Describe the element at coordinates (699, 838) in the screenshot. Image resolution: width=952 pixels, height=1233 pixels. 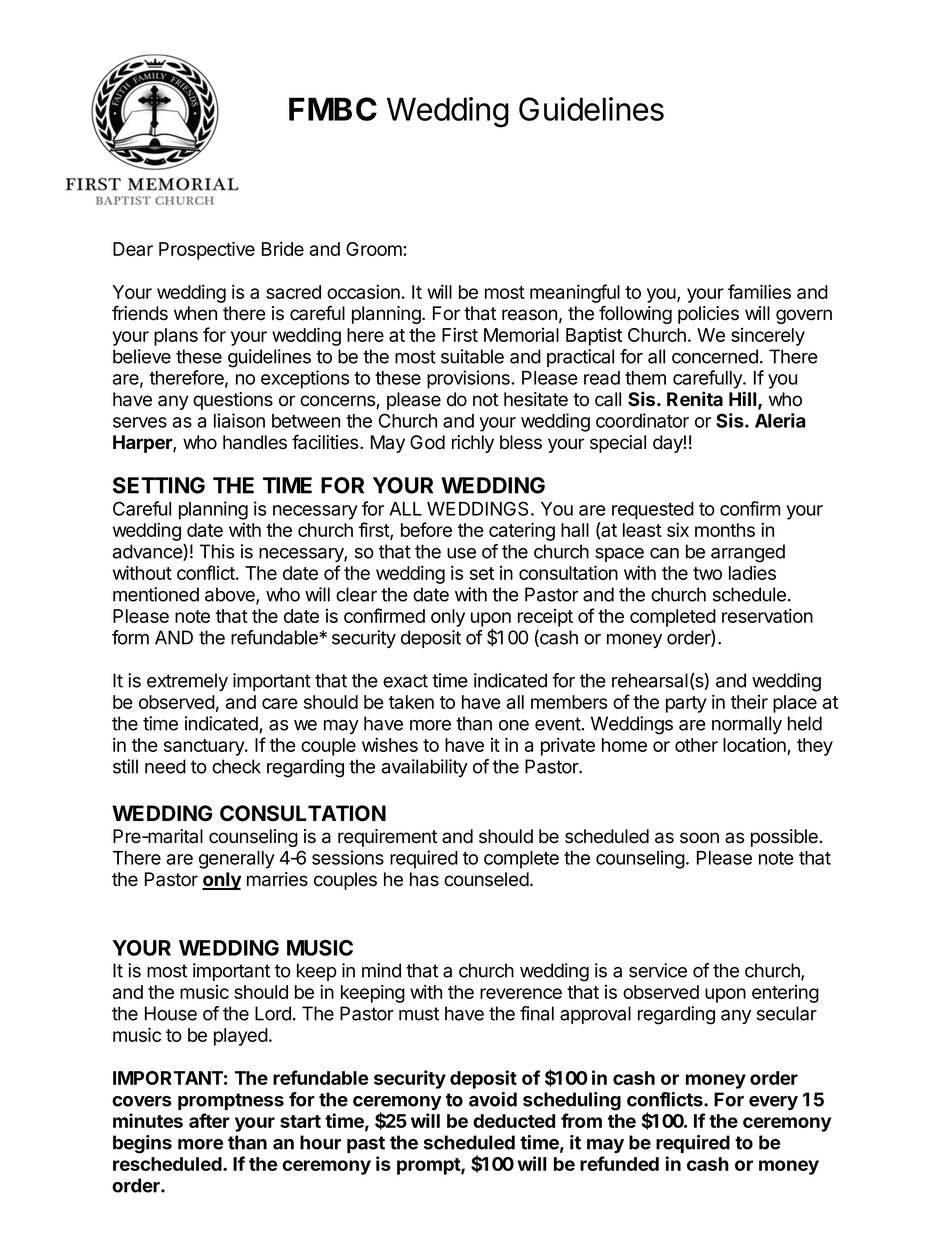
I see `soon` at that location.
